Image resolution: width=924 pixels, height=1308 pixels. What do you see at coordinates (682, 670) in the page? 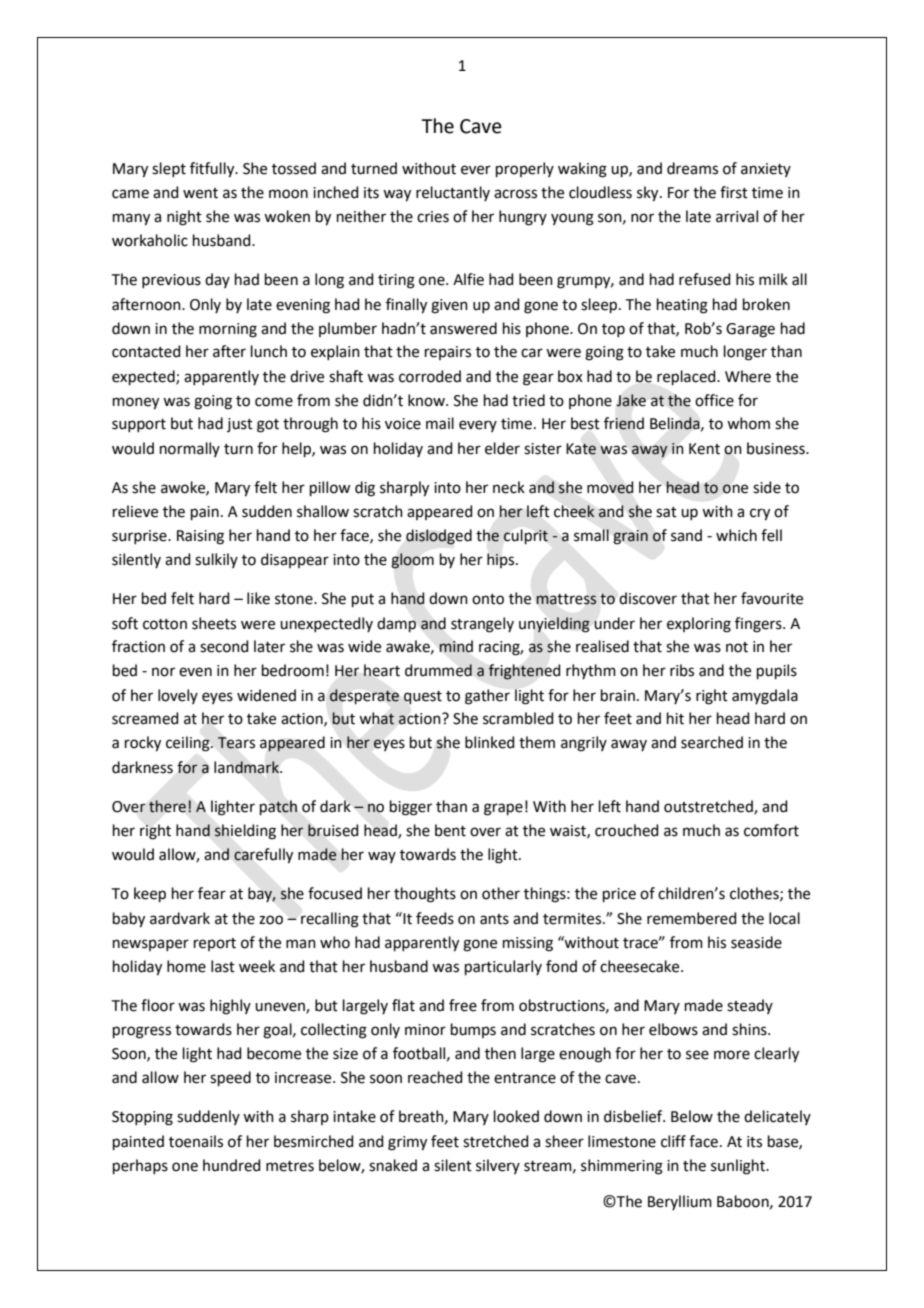
I see `ribs` at bounding box center [682, 670].
